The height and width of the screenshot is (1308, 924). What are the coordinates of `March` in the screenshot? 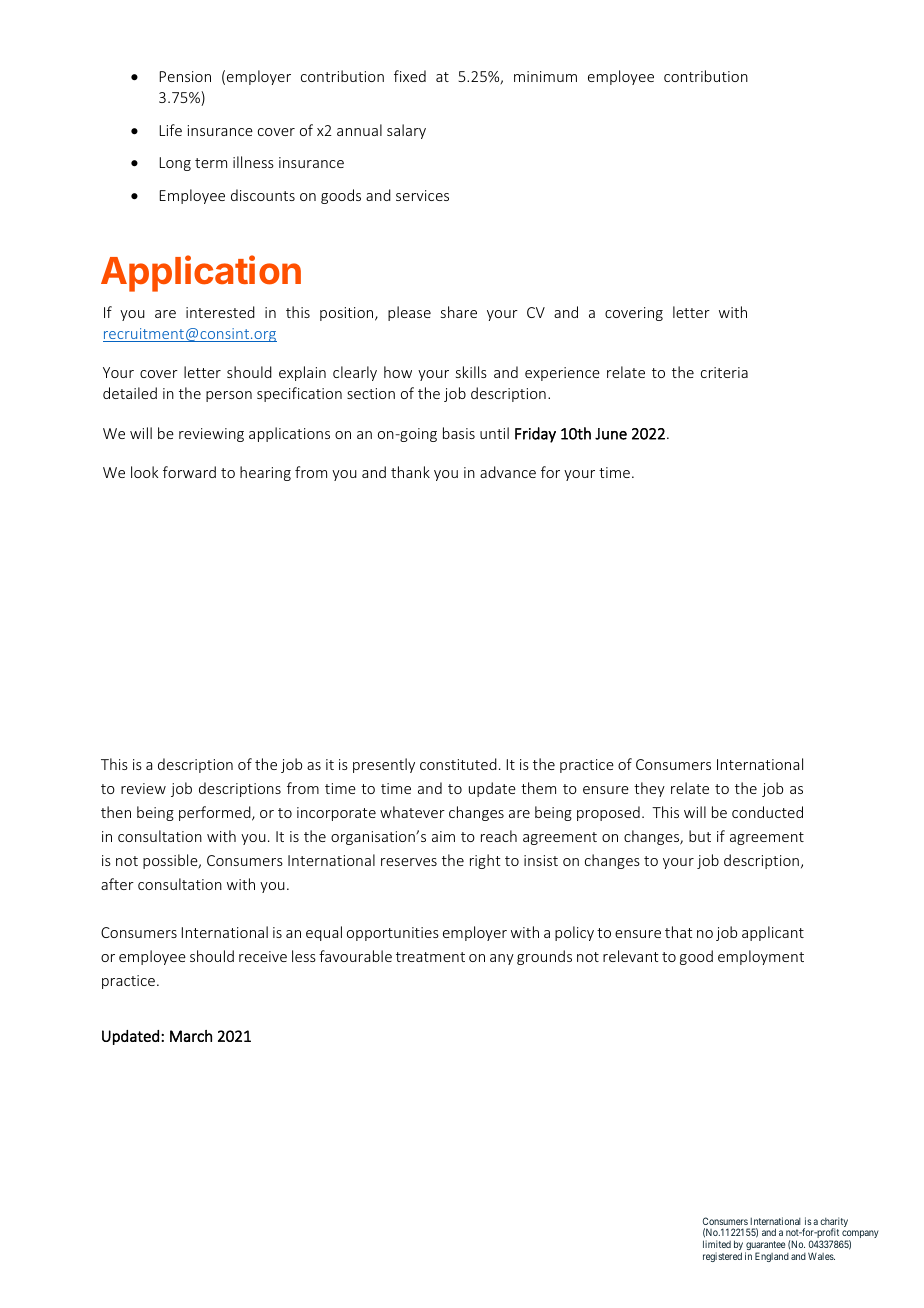 It's located at (191, 1036).
